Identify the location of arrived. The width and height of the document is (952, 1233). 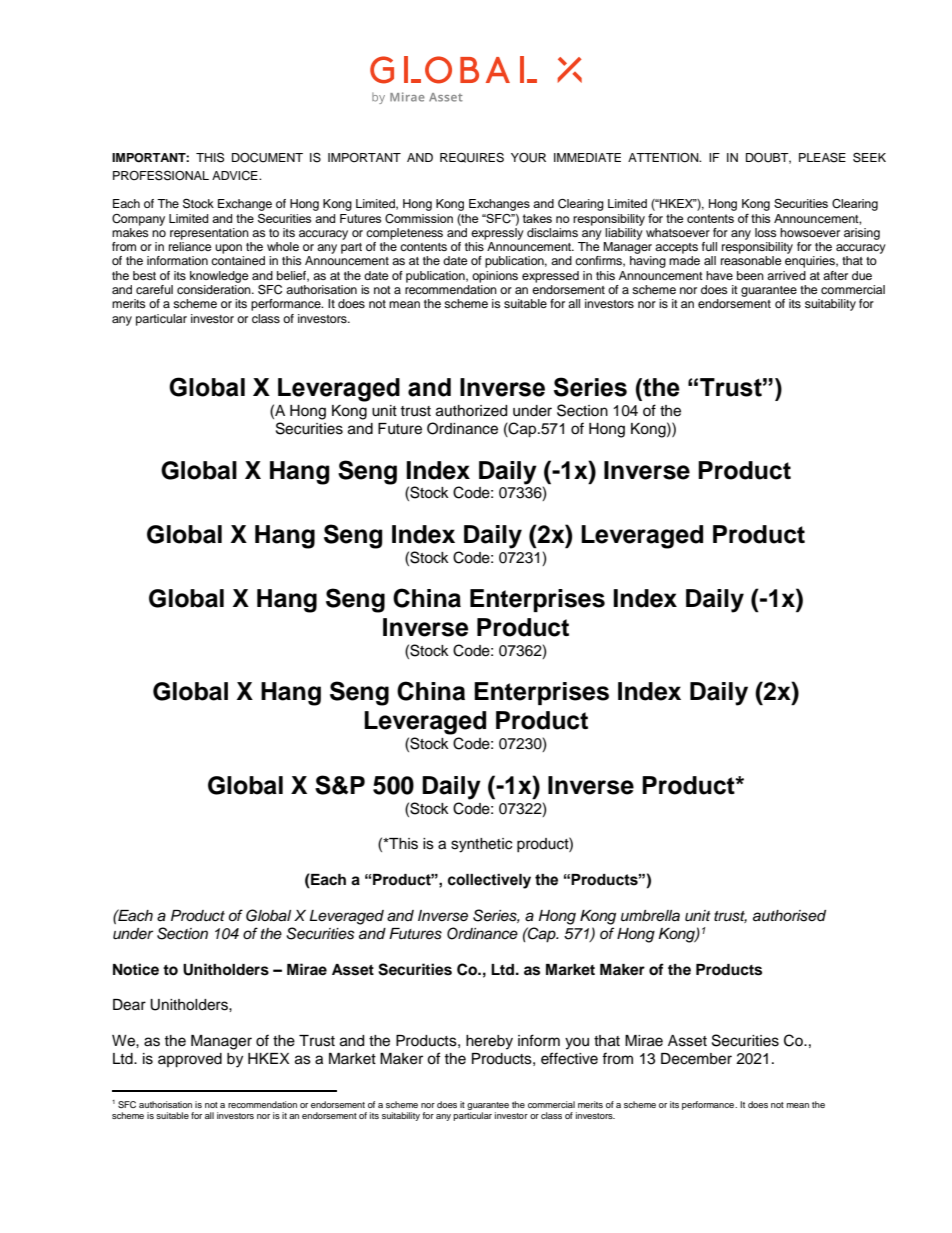
(786, 275).
